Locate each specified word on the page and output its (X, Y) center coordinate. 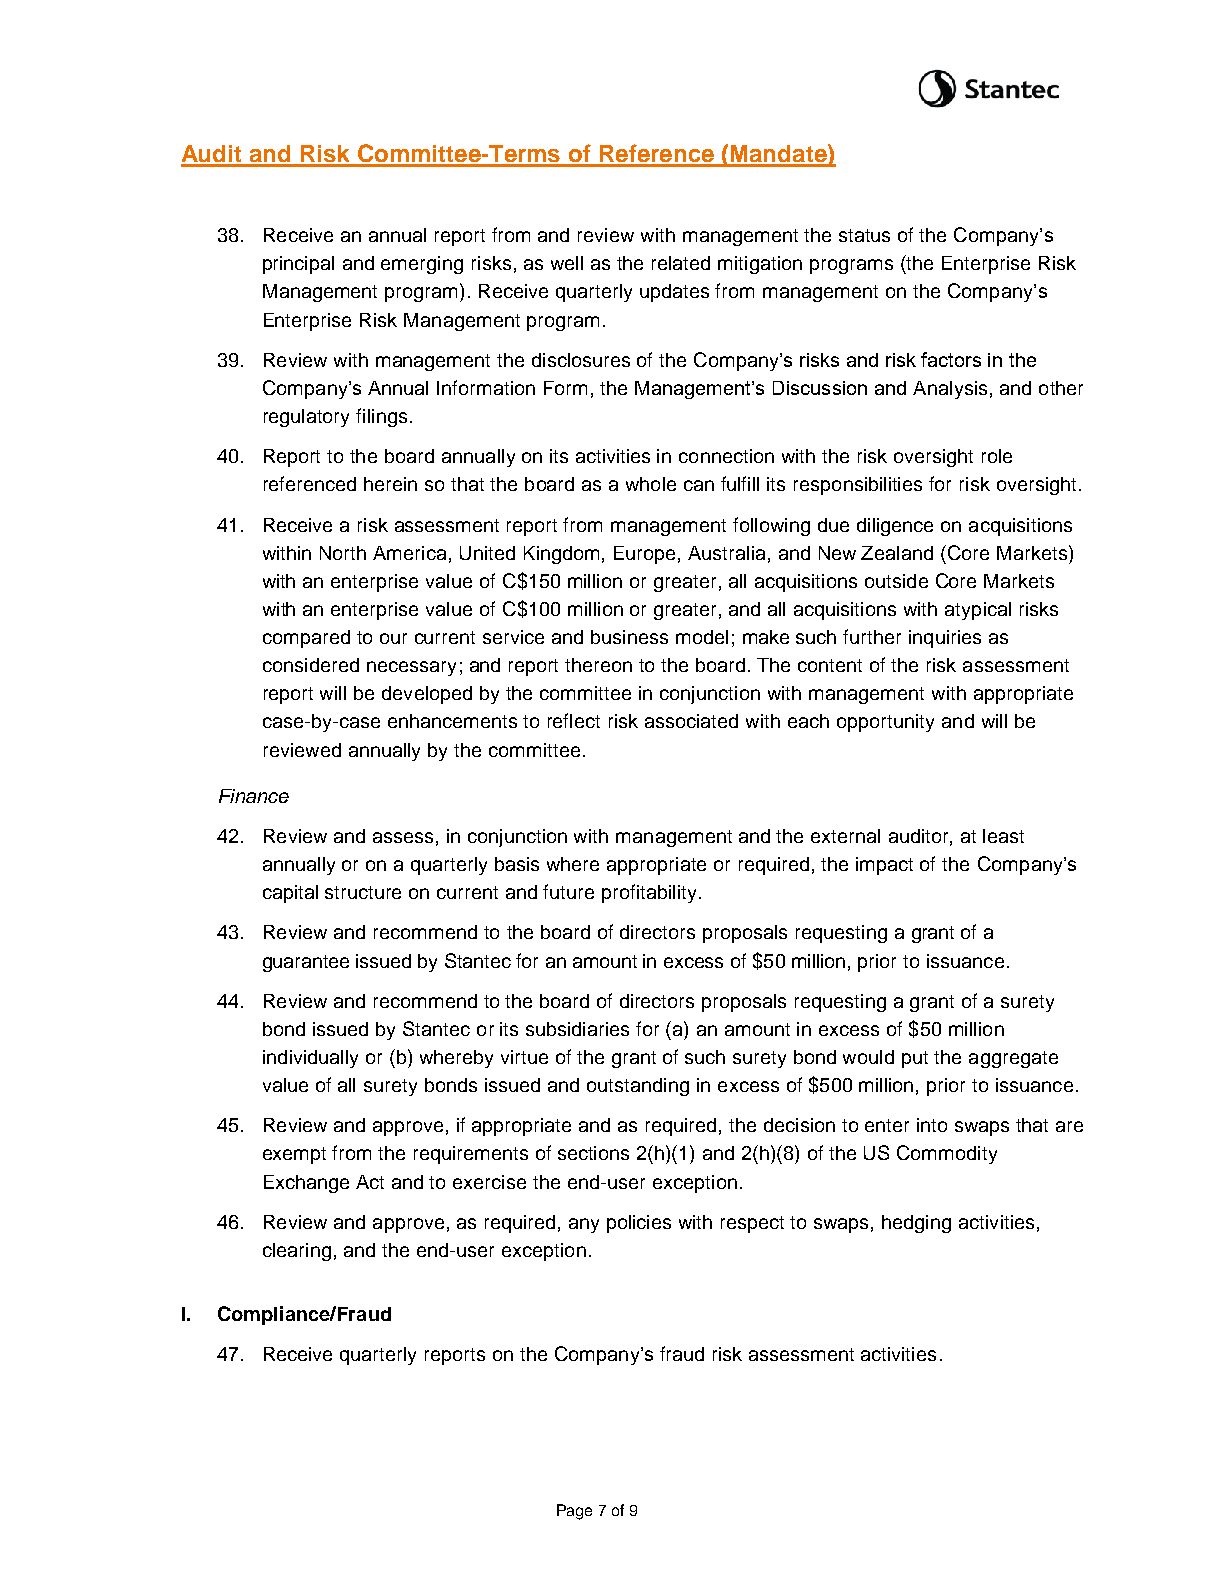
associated (691, 721)
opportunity (885, 723)
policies (639, 1224)
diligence (895, 527)
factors (951, 359)
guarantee (306, 963)
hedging (916, 1224)
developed (427, 695)
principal (298, 265)
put (915, 1059)
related (681, 263)
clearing (297, 1252)
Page (574, 1512)
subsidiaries (577, 1029)
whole (651, 484)
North (343, 553)
